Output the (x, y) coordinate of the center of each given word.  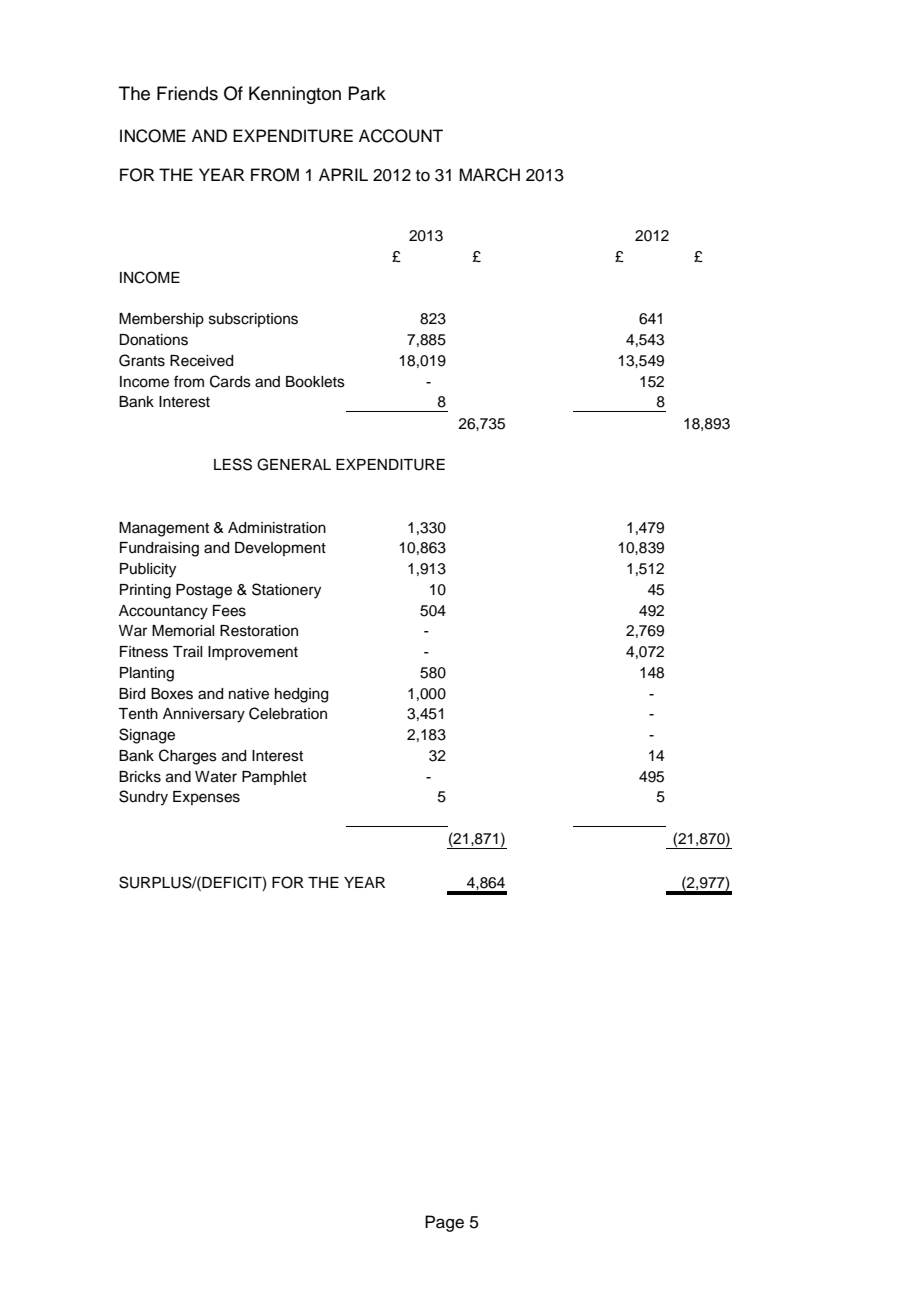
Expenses (206, 798)
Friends (187, 93)
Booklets (315, 382)
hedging (301, 695)
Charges (188, 757)
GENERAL (294, 464)
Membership (161, 320)
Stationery (286, 591)
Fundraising (159, 549)
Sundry (143, 798)
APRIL (343, 174)
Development (280, 549)
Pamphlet (274, 778)
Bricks (140, 777)
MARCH (489, 175)
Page (444, 1223)
